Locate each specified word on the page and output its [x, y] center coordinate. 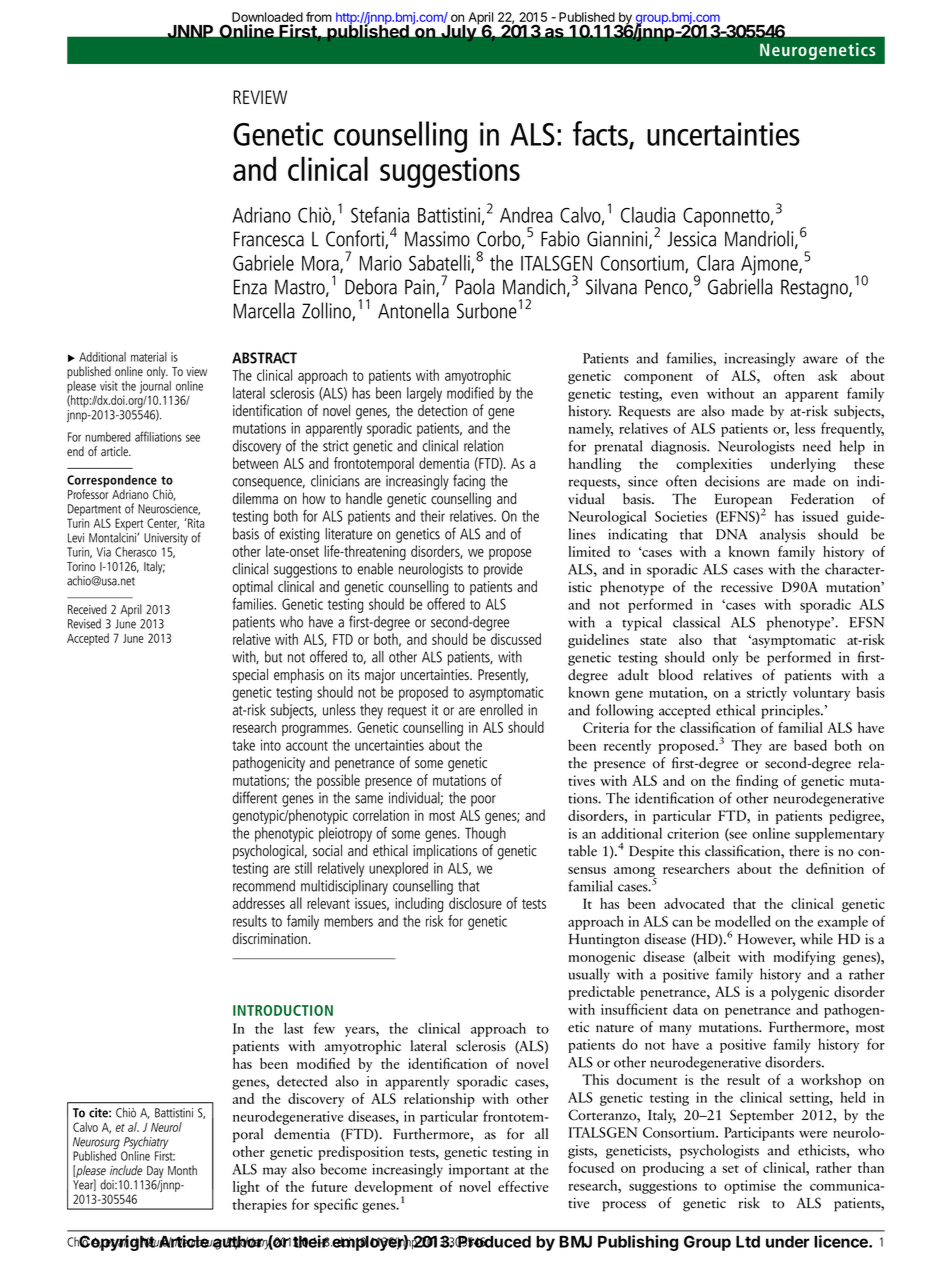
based [810, 745]
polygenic [800, 993]
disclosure [475, 903]
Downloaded [267, 18]
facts [601, 134]
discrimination [269, 938]
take [243, 745]
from [319, 17]
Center [163, 524]
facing [469, 482]
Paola [475, 286]
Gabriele [263, 263]
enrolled [501, 710]
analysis [783, 535]
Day [155, 1172]
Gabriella [740, 286]
